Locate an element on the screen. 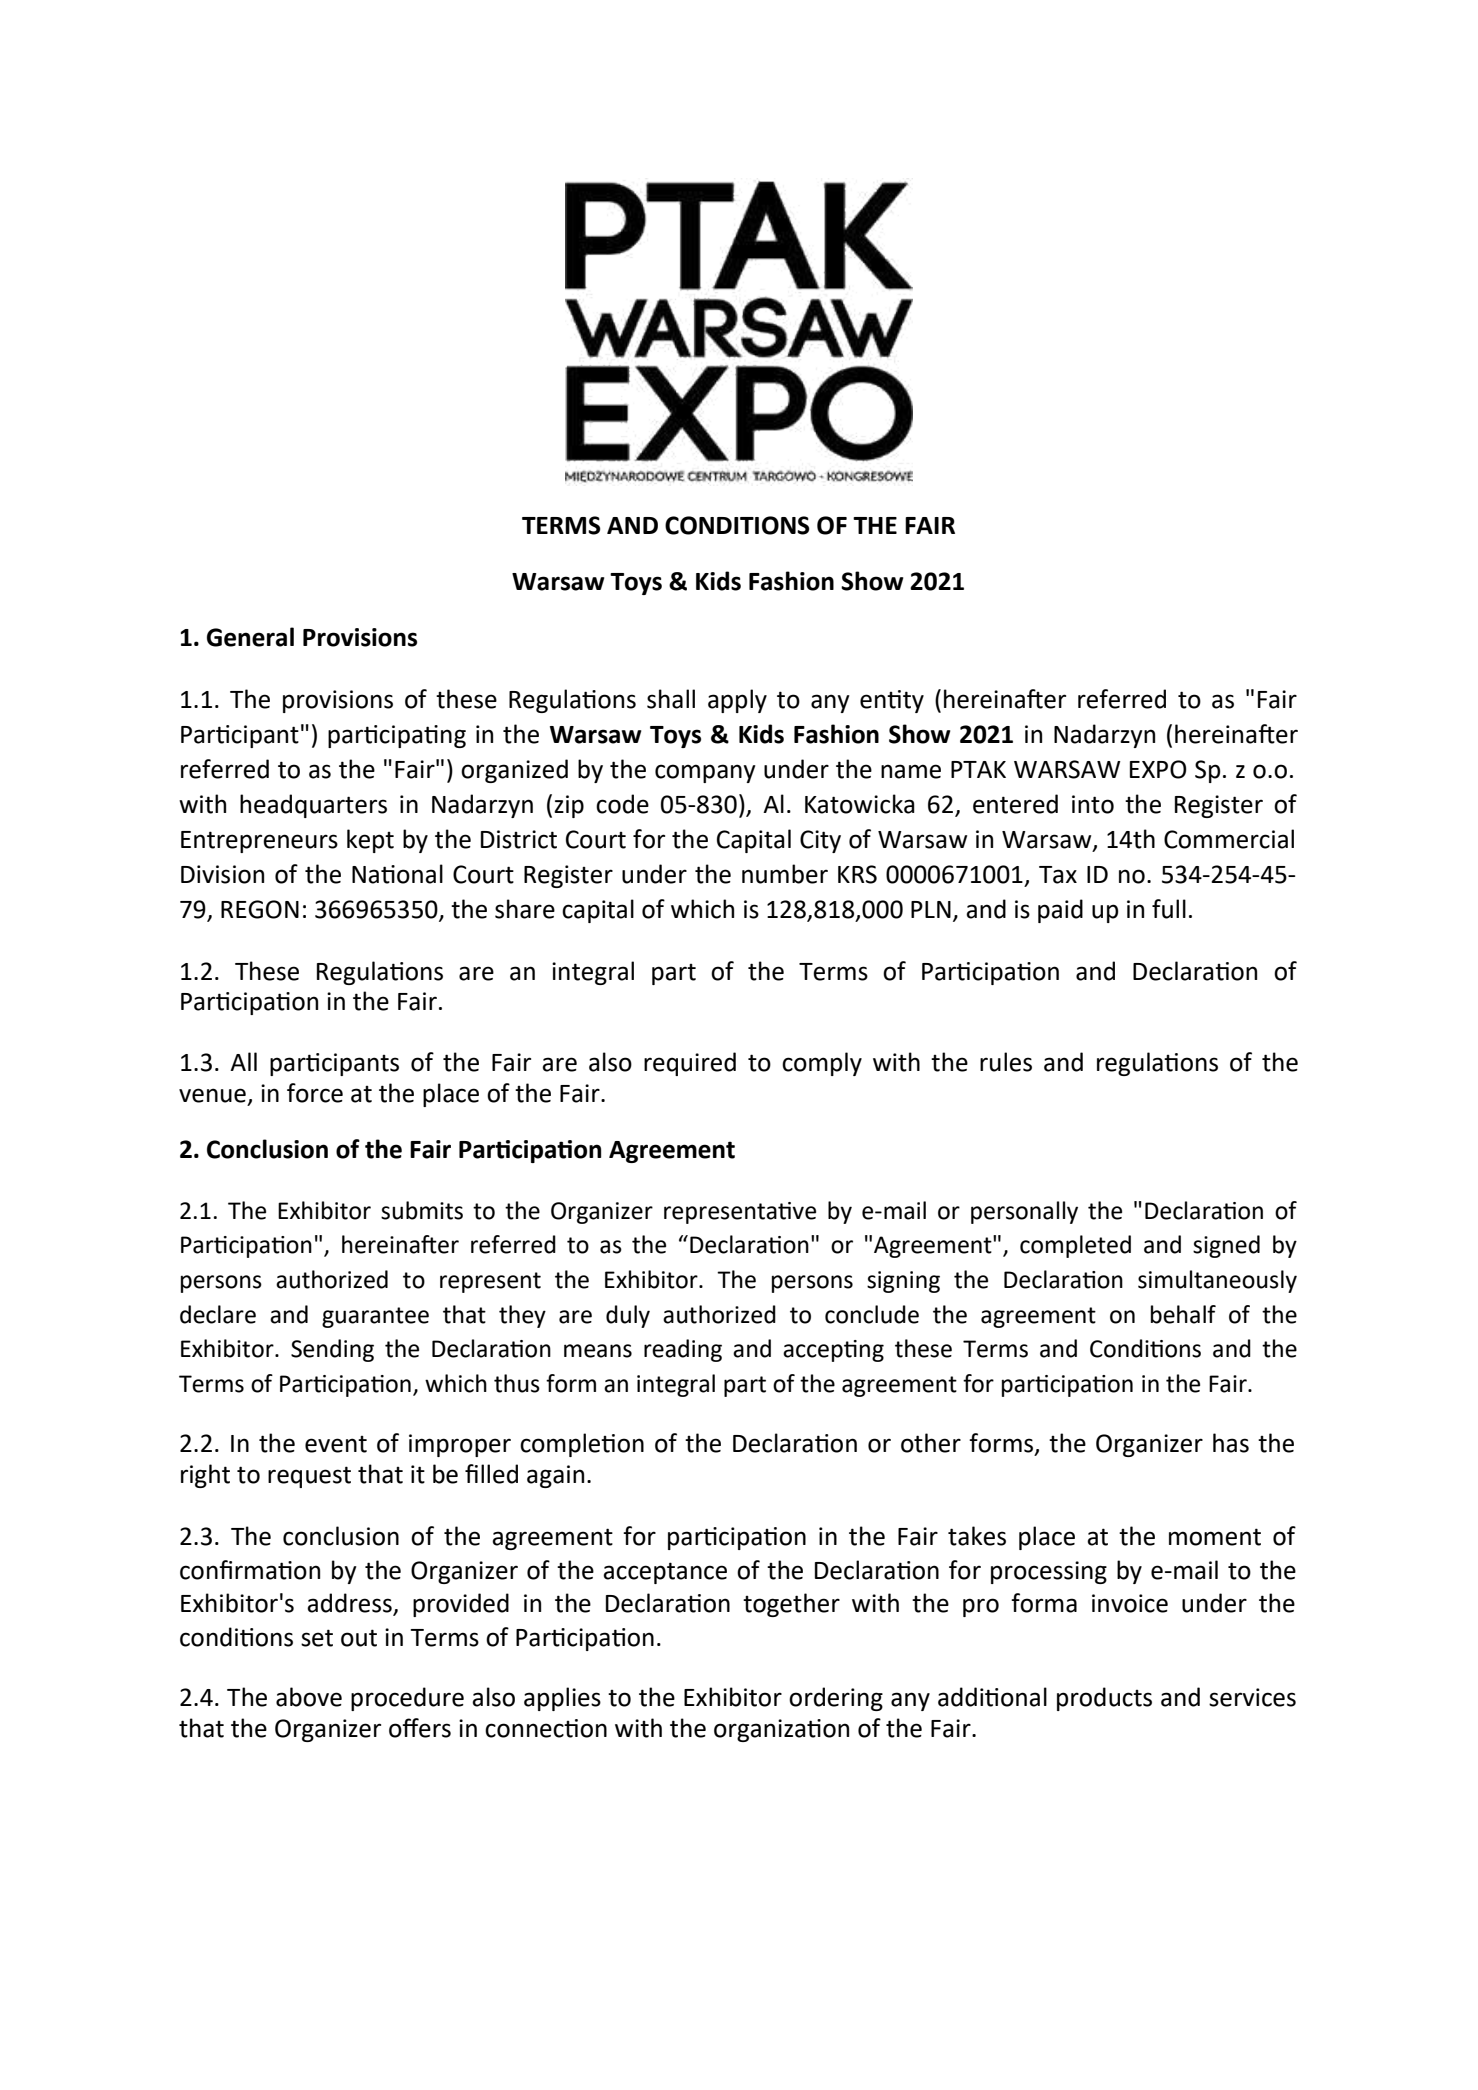 This screenshot has width=1478, height=2090. number is located at coordinates (785, 874).
